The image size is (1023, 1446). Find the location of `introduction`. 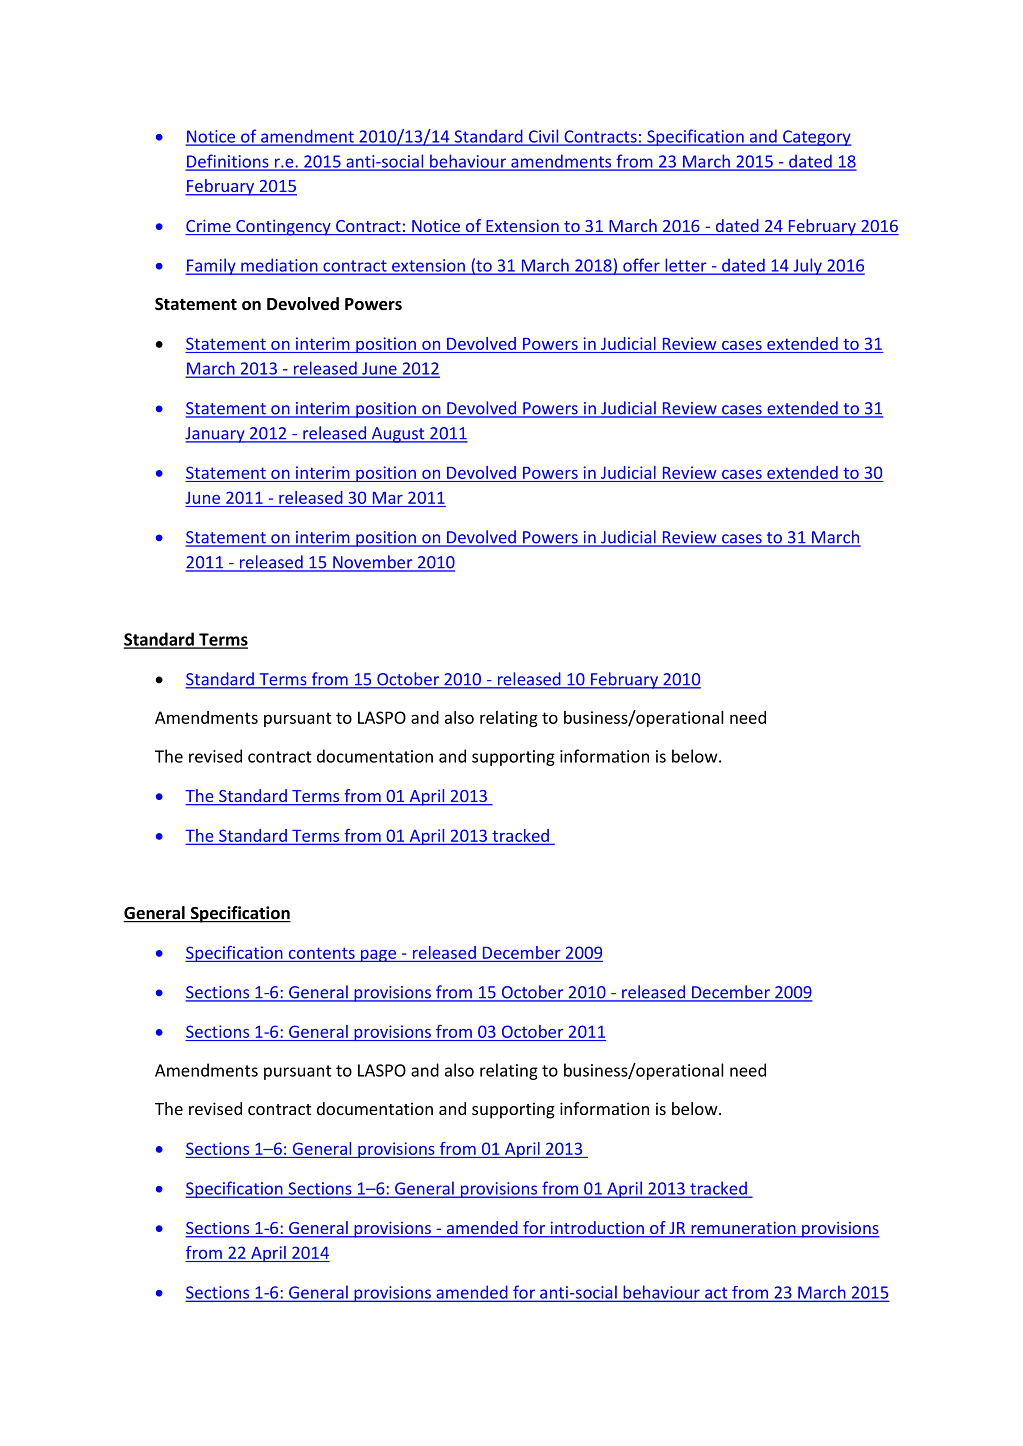

introduction is located at coordinates (597, 1229).
